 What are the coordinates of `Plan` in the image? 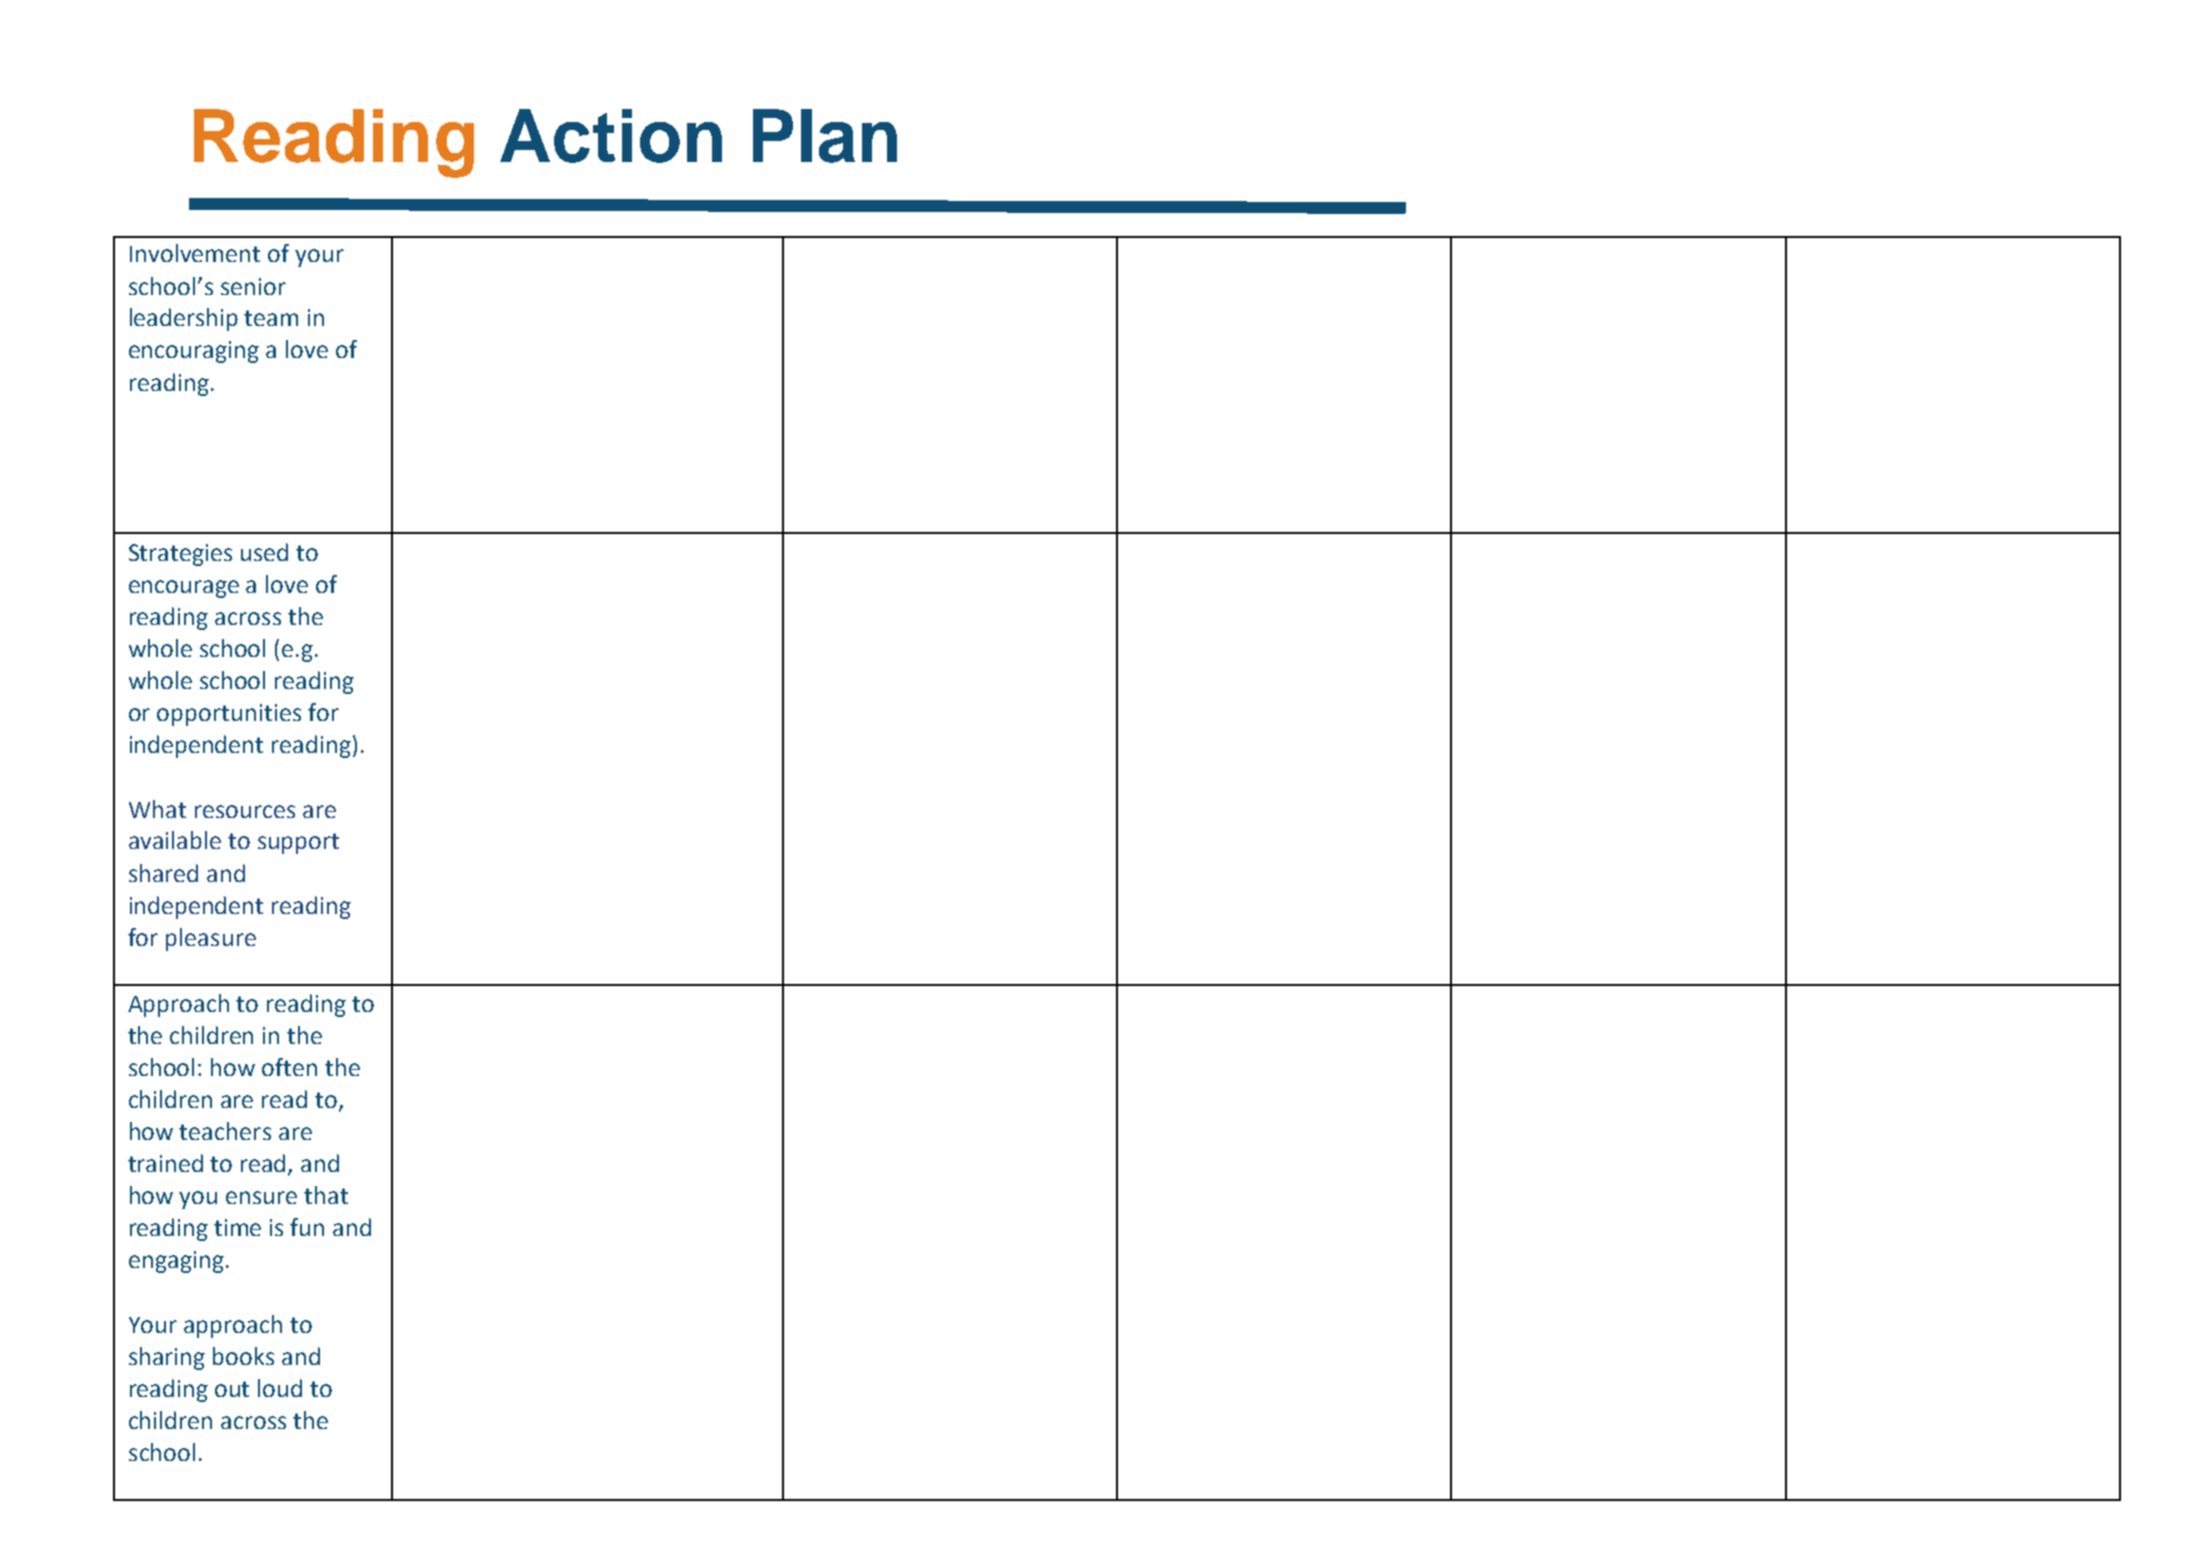 It's located at (825, 136).
